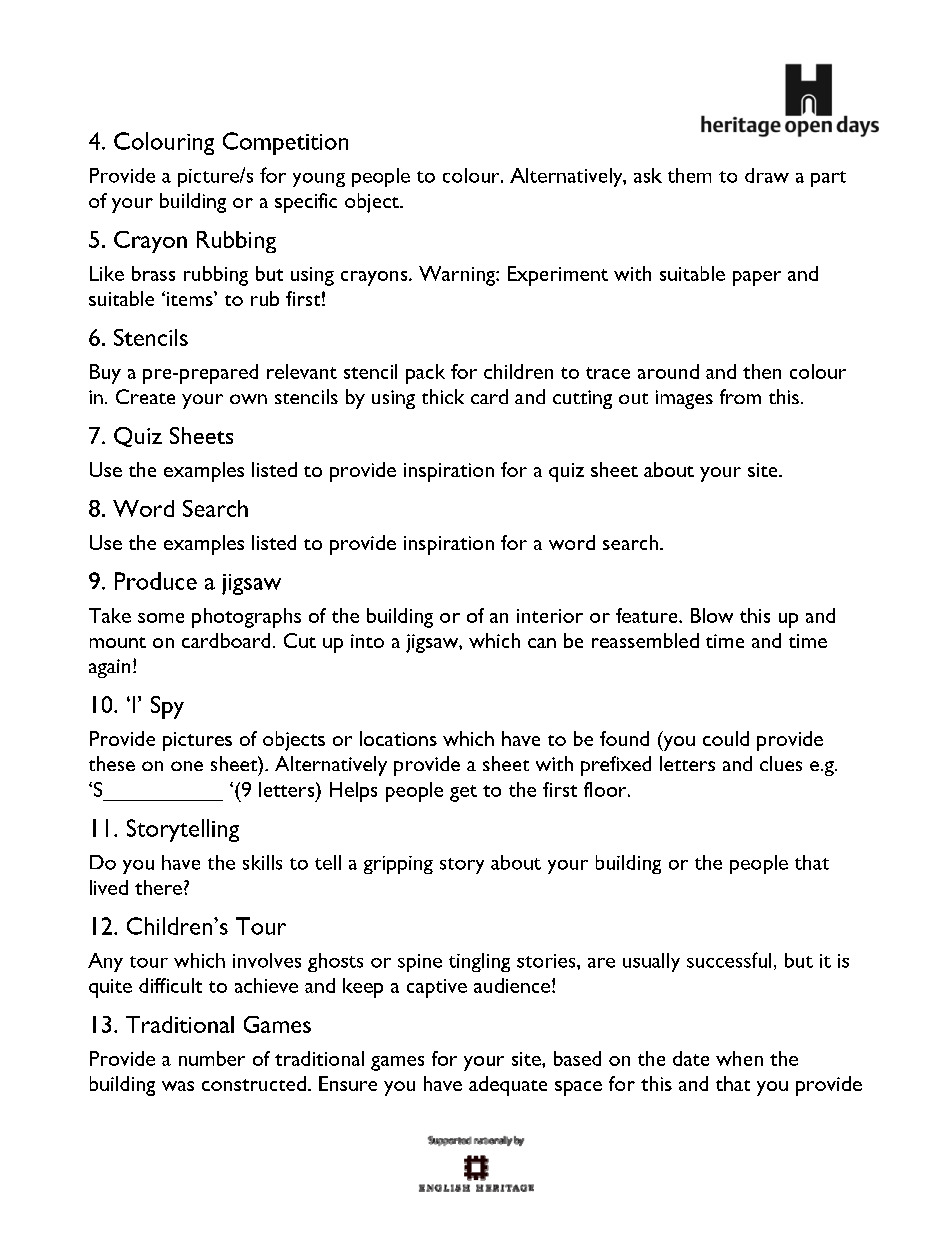  Describe the element at coordinates (285, 143) in the screenshot. I see `Competition` at that location.
